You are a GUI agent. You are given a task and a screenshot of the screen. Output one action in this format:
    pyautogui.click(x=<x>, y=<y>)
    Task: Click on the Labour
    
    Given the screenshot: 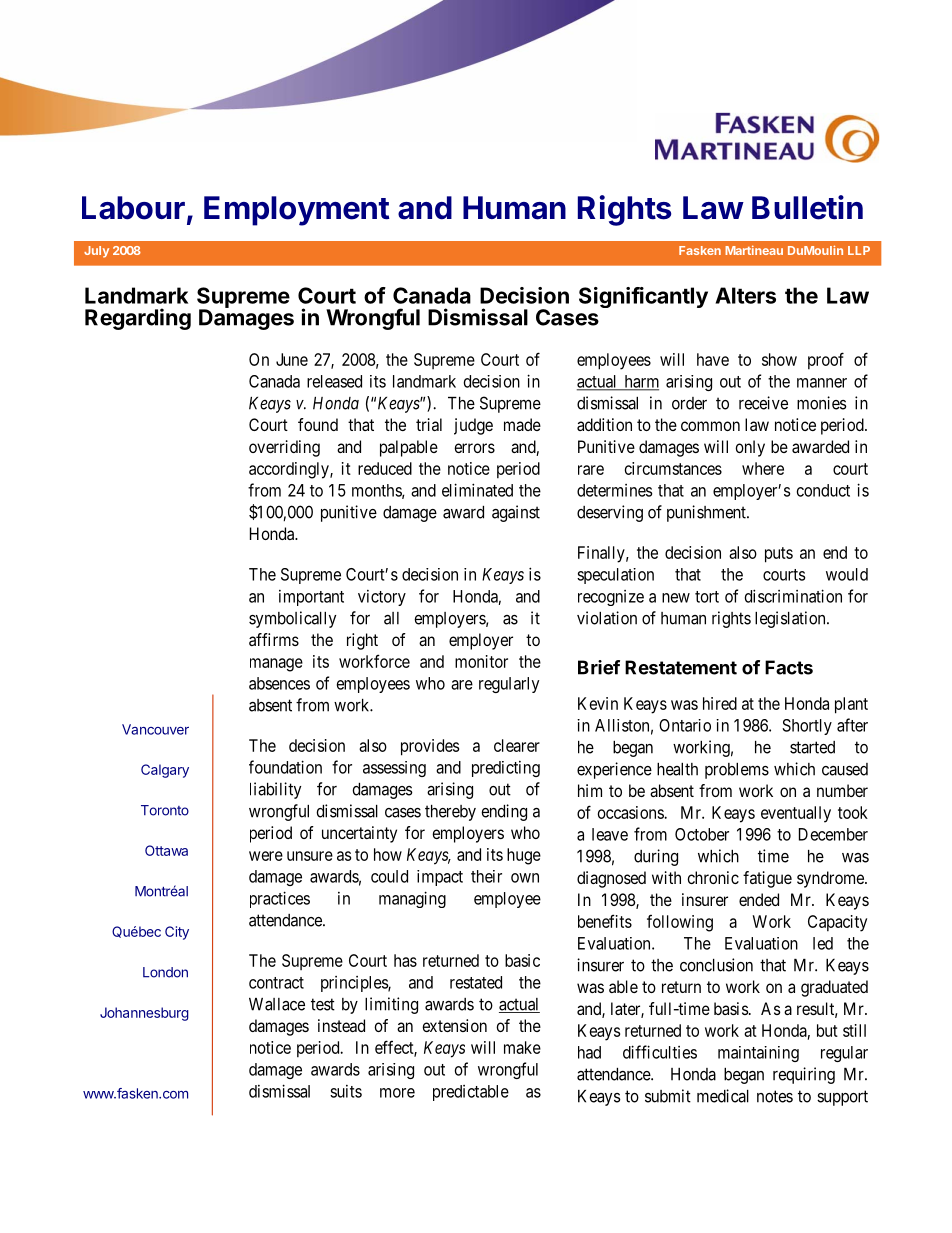 What is the action you would take?
    pyautogui.click(x=133, y=208)
